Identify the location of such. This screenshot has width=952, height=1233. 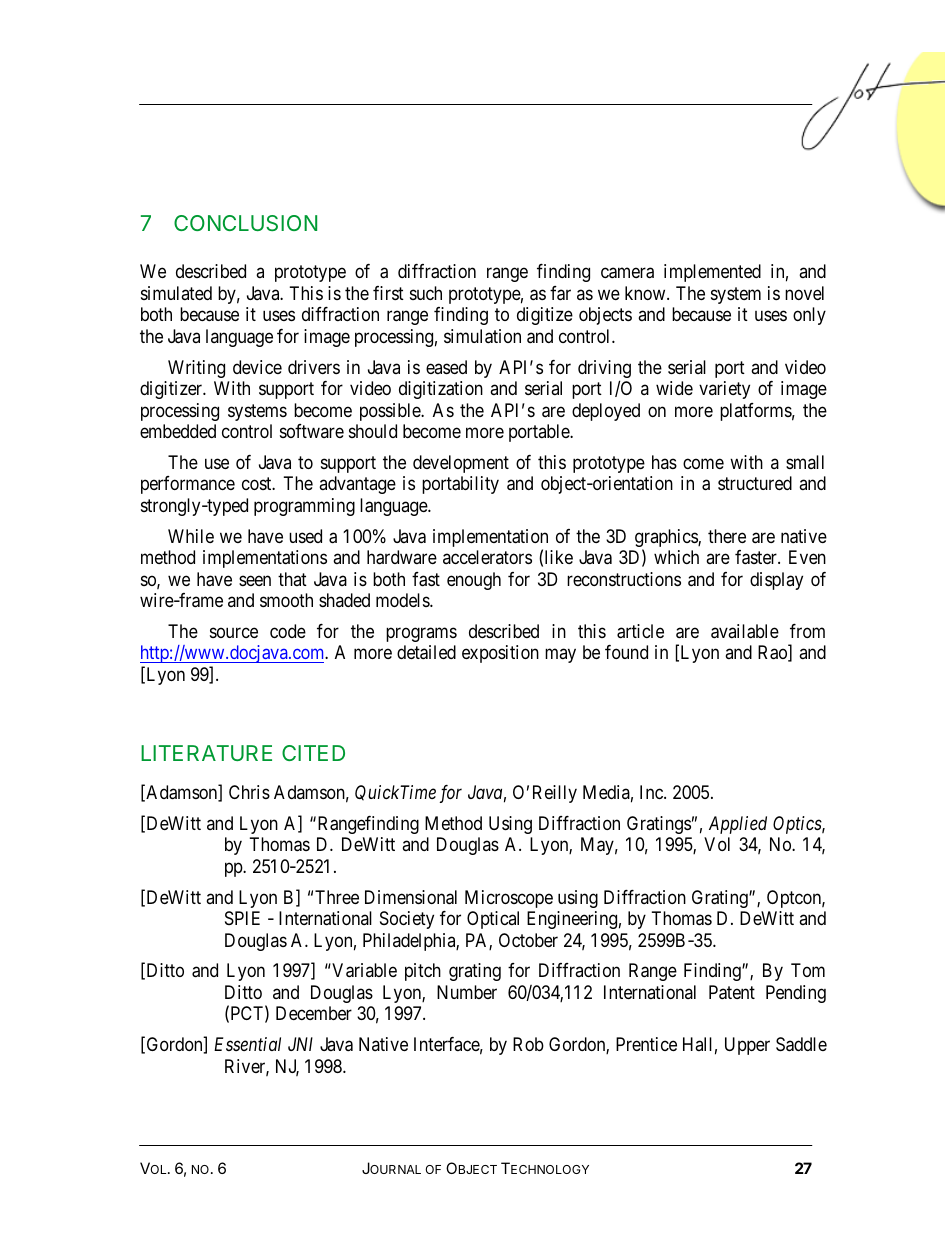
(426, 293).
